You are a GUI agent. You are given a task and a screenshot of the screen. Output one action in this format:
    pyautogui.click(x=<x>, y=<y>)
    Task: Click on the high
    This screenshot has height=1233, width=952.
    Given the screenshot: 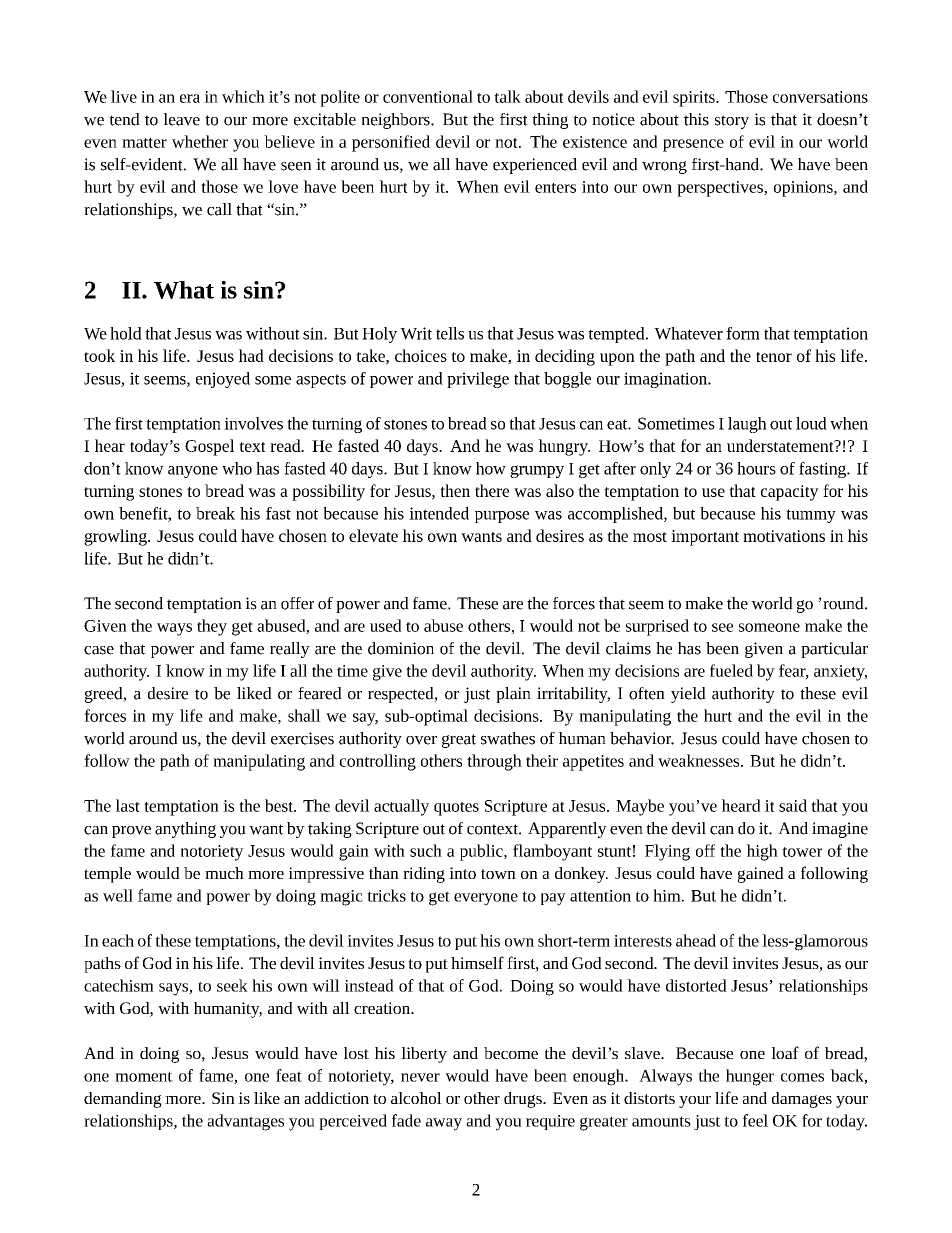 What is the action you would take?
    pyautogui.click(x=762, y=852)
